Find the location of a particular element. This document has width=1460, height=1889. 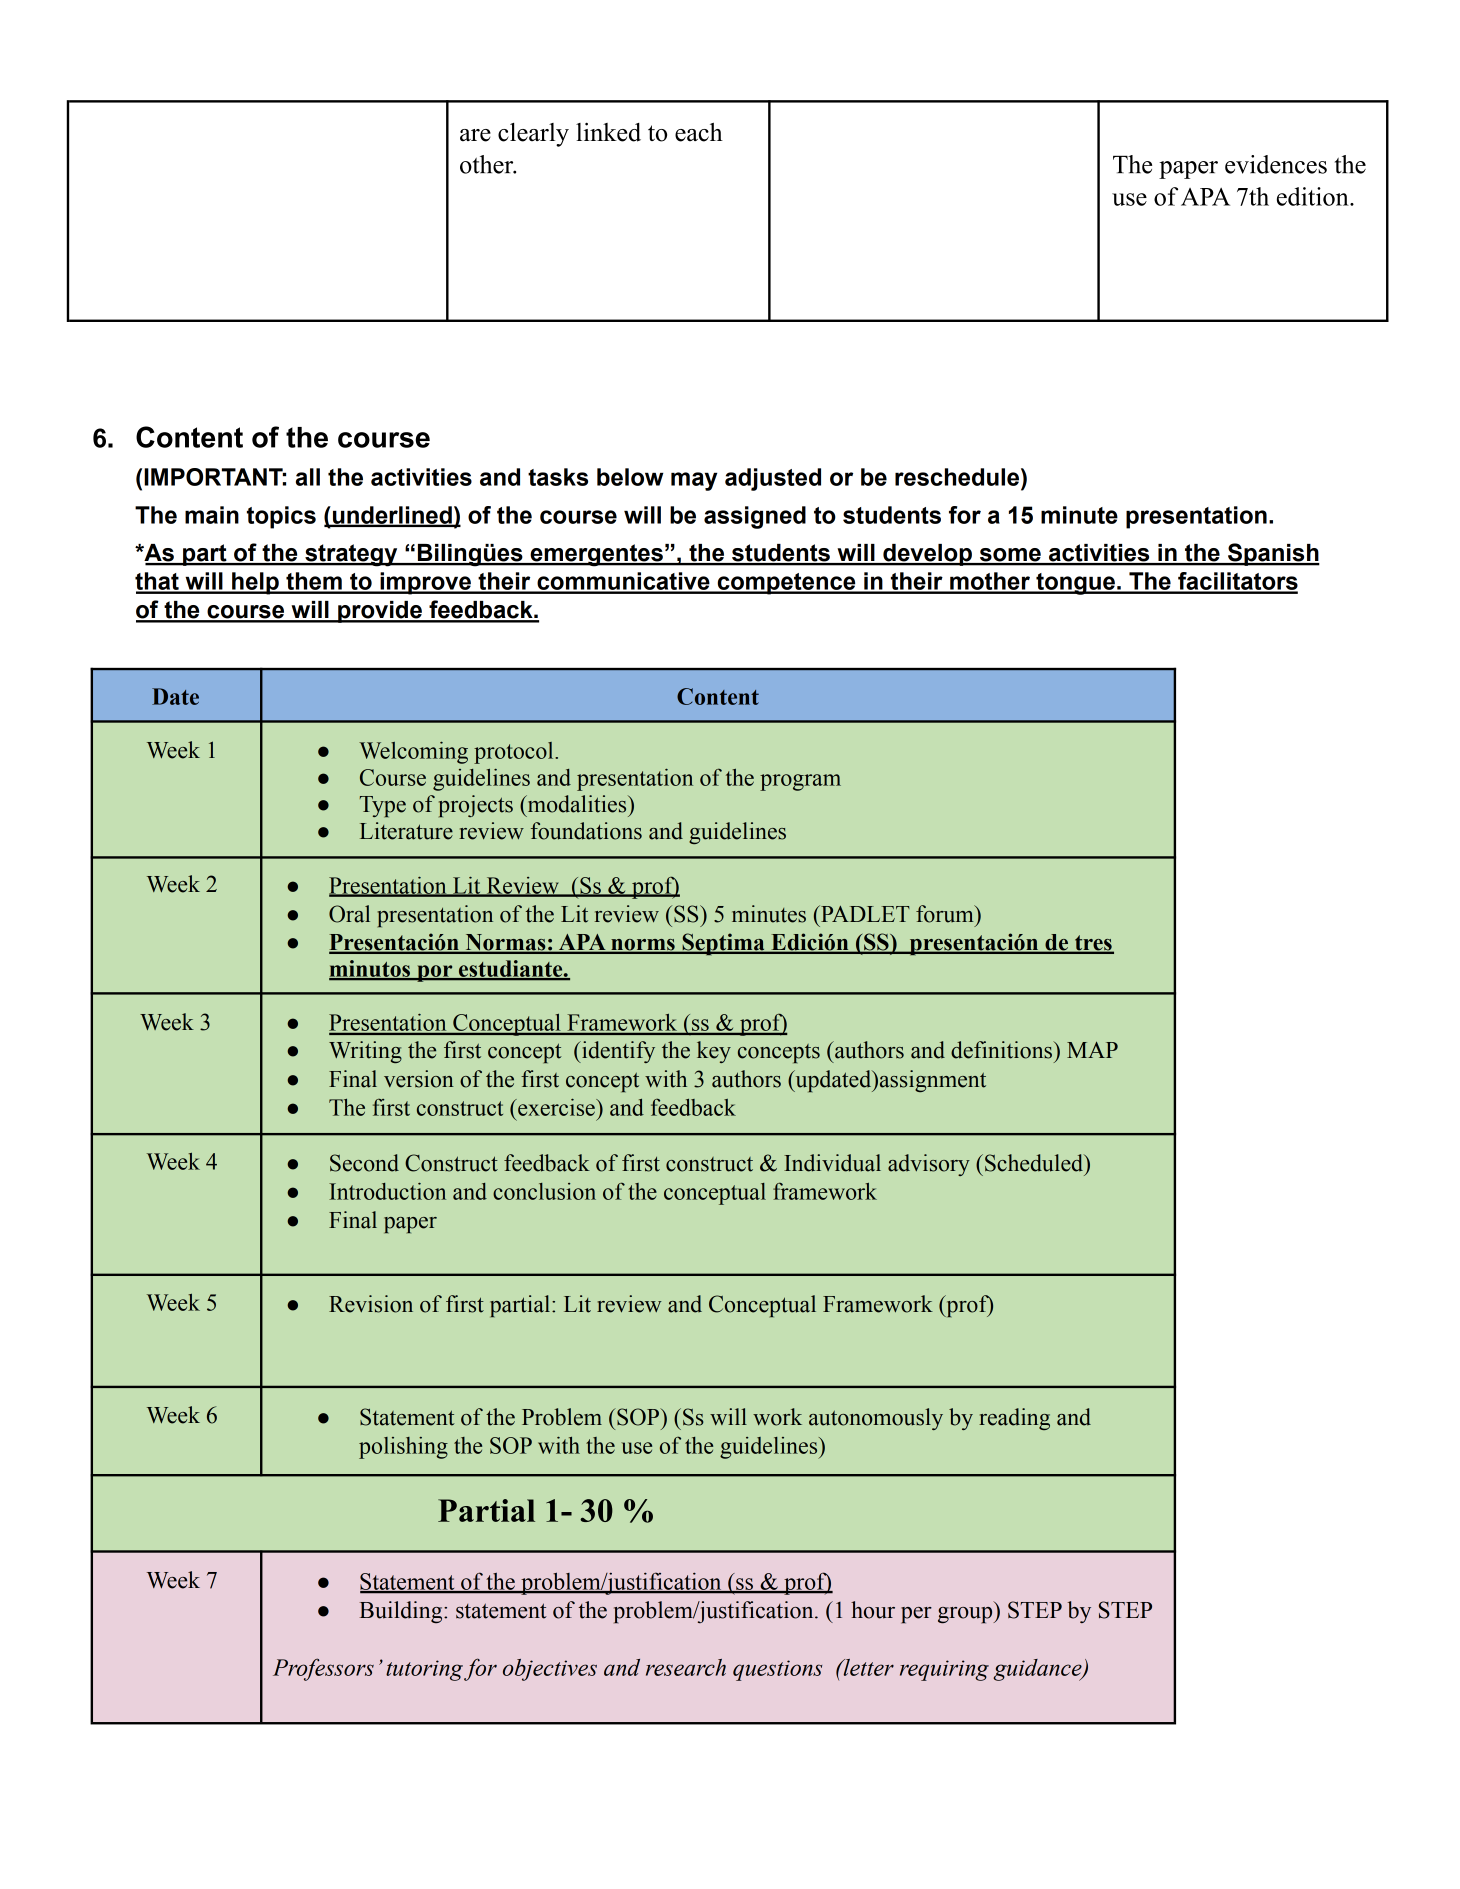

strategy is located at coordinates (351, 555).
